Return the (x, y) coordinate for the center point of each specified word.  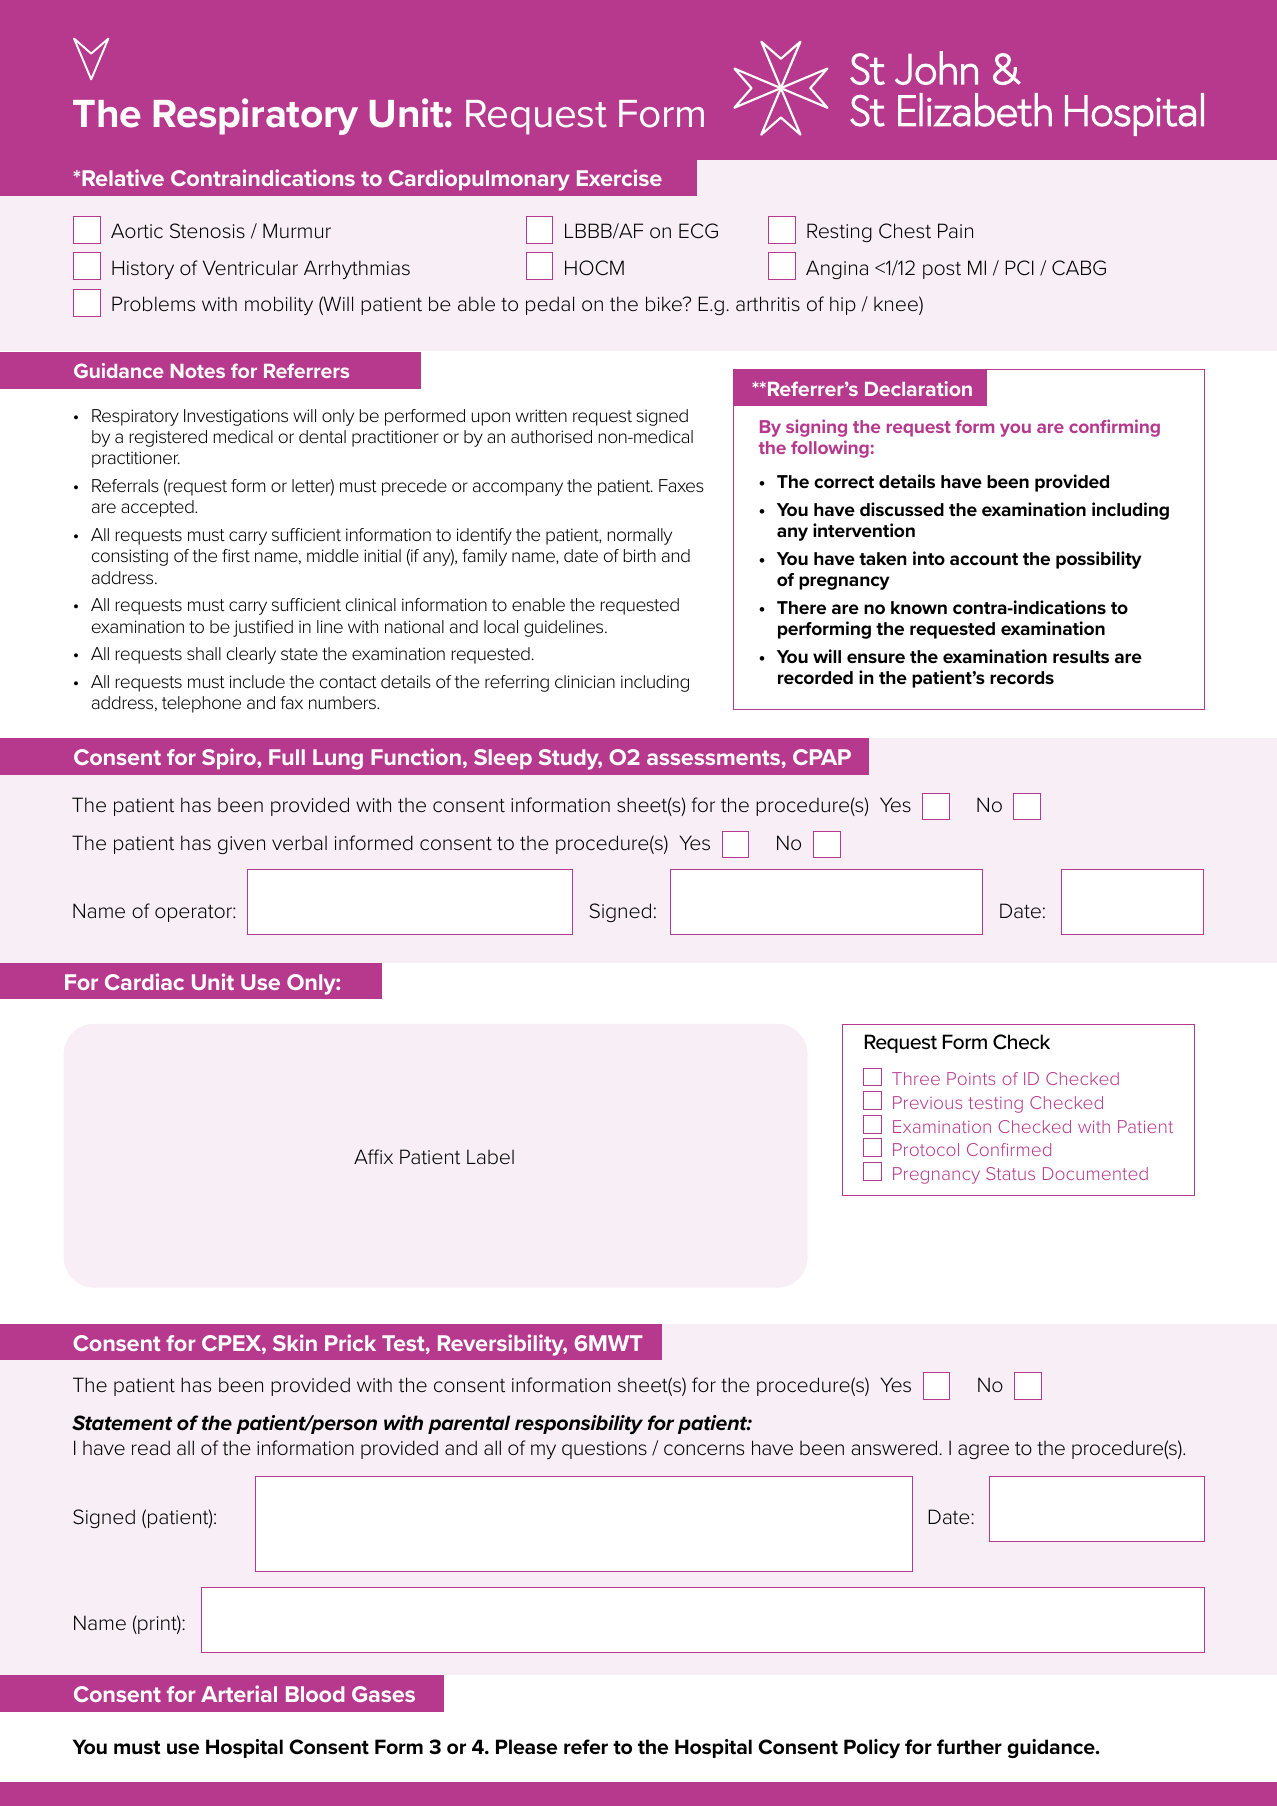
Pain (955, 231)
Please (526, 1747)
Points (971, 1078)
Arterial (239, 1693)
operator (194, 913)
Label (490, 1157)
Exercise (619, 177)
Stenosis (207, 231)
